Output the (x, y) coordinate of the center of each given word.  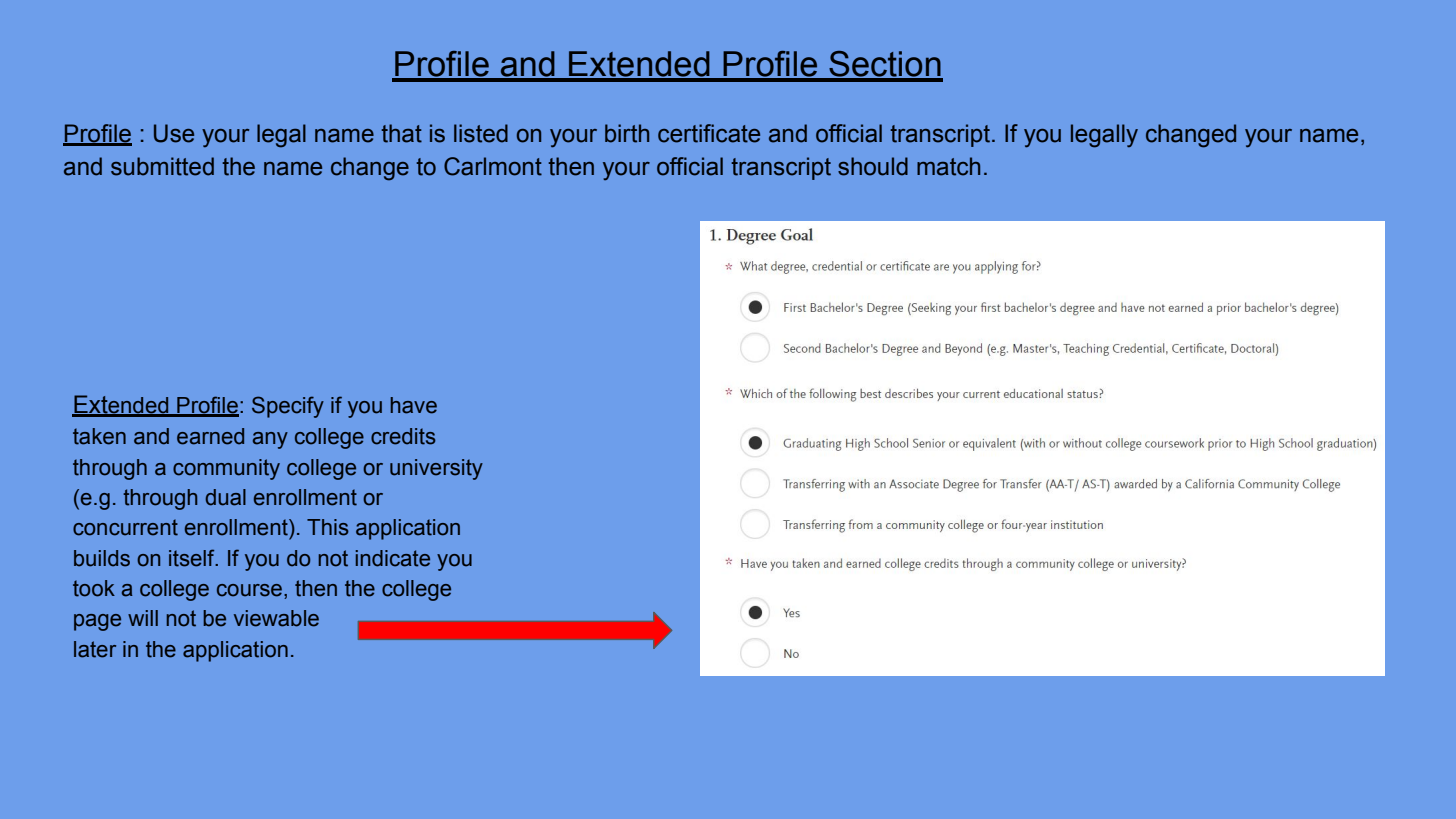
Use (174, 133)
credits (403, 436)
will (143, 618)
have (413, 405)
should (873, 166)
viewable (276, 618)
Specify (288, 407)
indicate (393, 558)
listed (481, 133)
